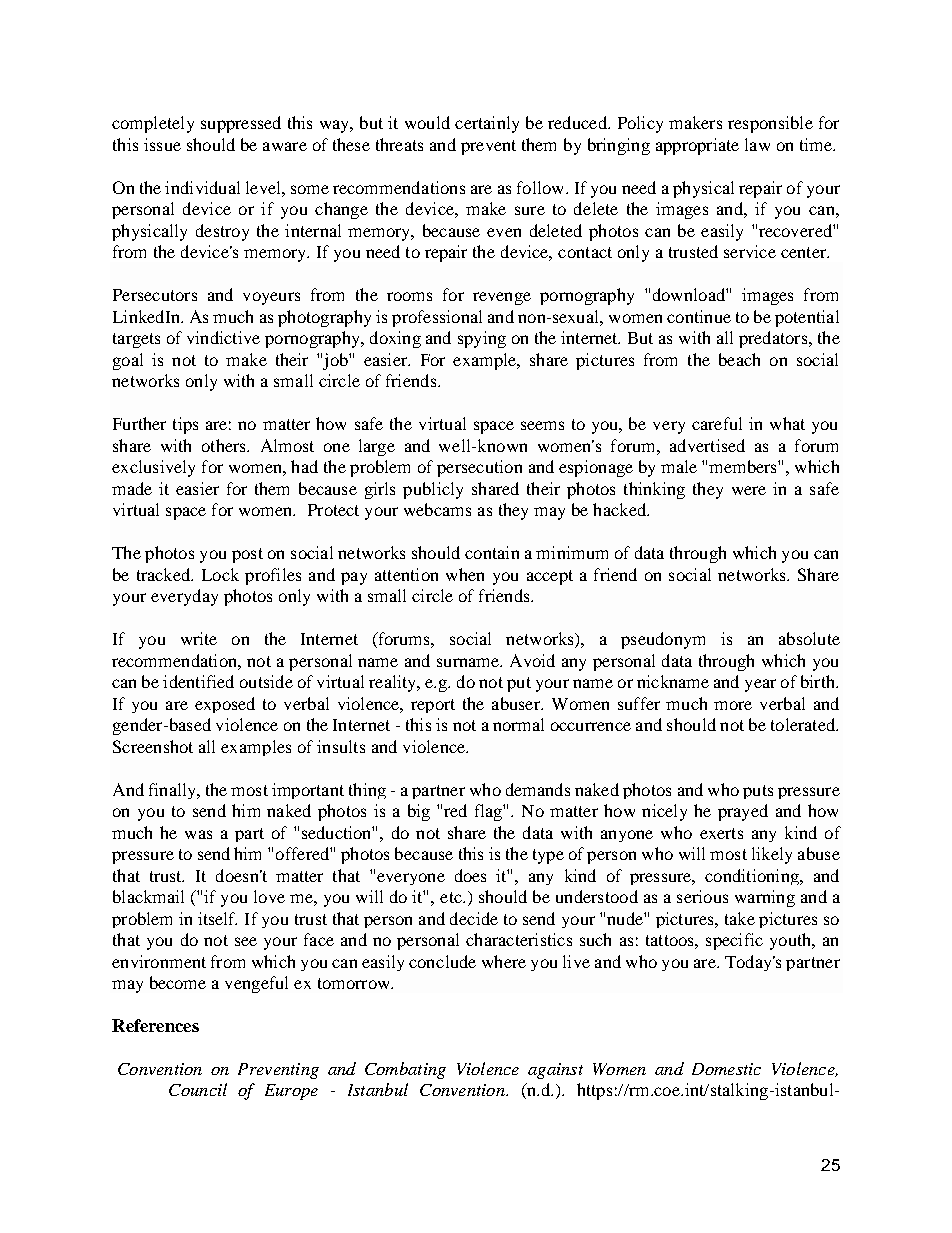 Image resolution: width=952 pixels, height=1233 pixels. Describe the element at coordinates (225, 445) in the screenshot. I see `others` at that location.
